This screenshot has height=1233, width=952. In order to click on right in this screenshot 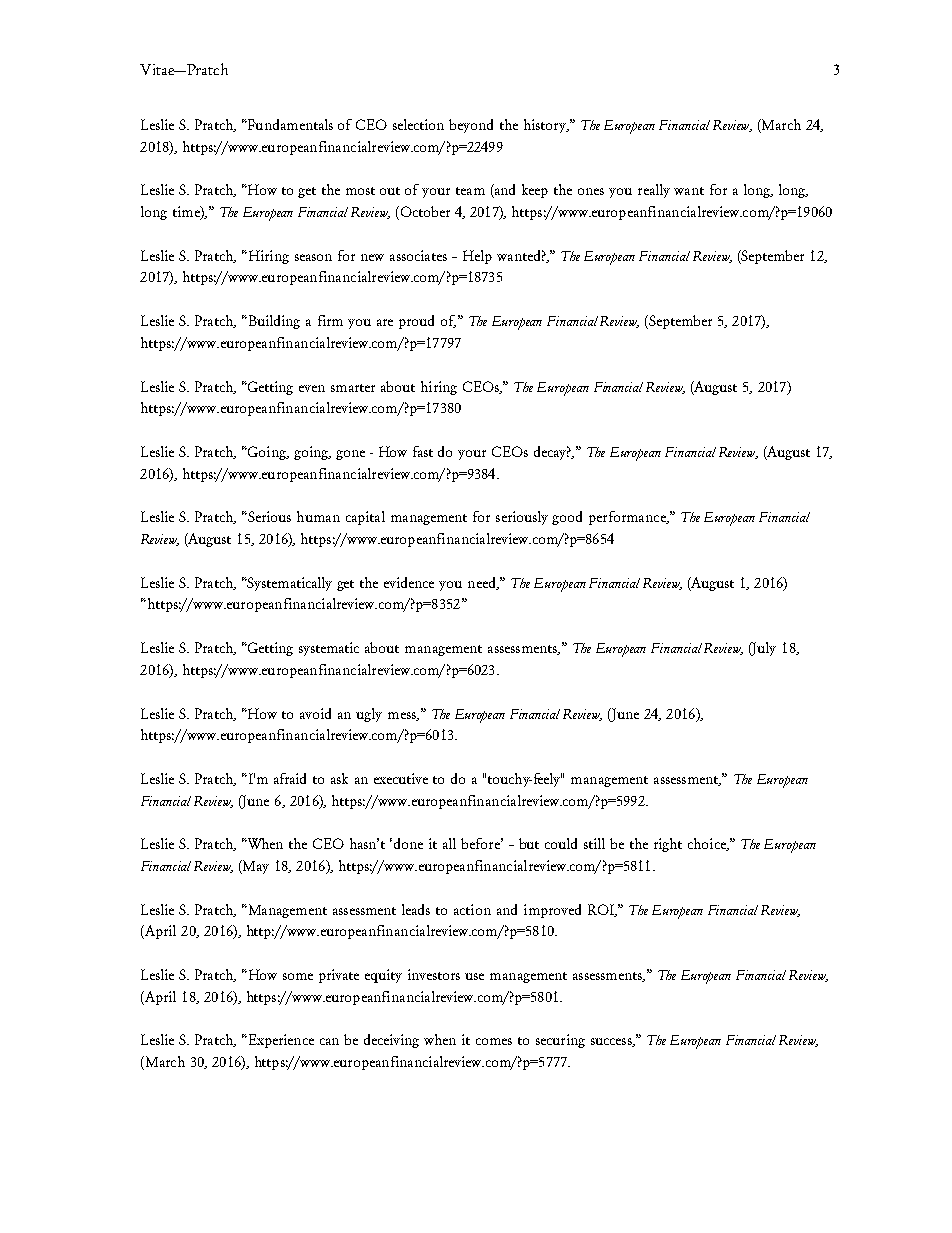, I will do `click(668, 845)`.
